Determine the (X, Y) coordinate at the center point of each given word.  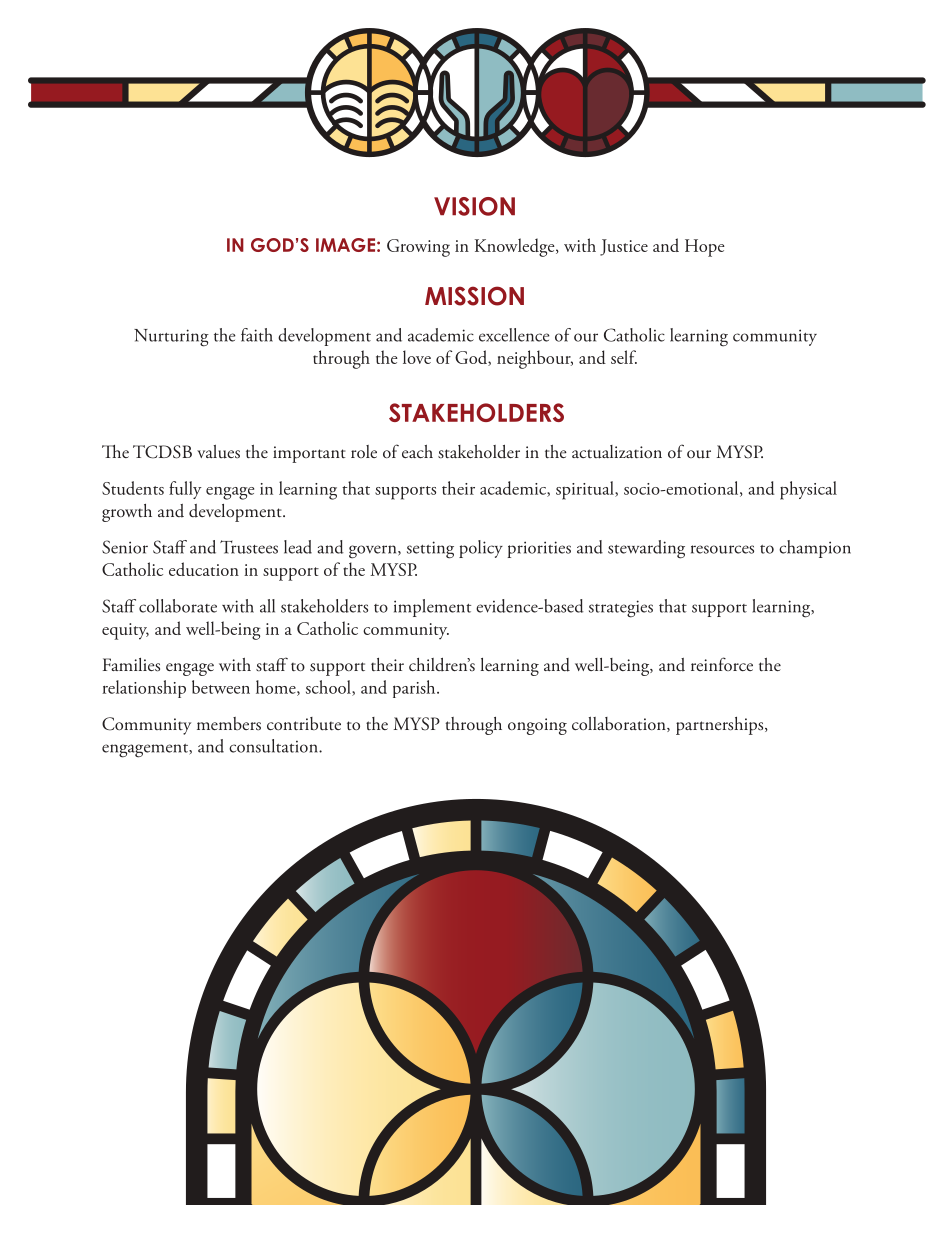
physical (808, 490)
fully (185, 490)
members (229, 724)
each (417, 451)
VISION (474, 206)
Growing (418, 248)
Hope (705, 248)
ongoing (537, 726)
